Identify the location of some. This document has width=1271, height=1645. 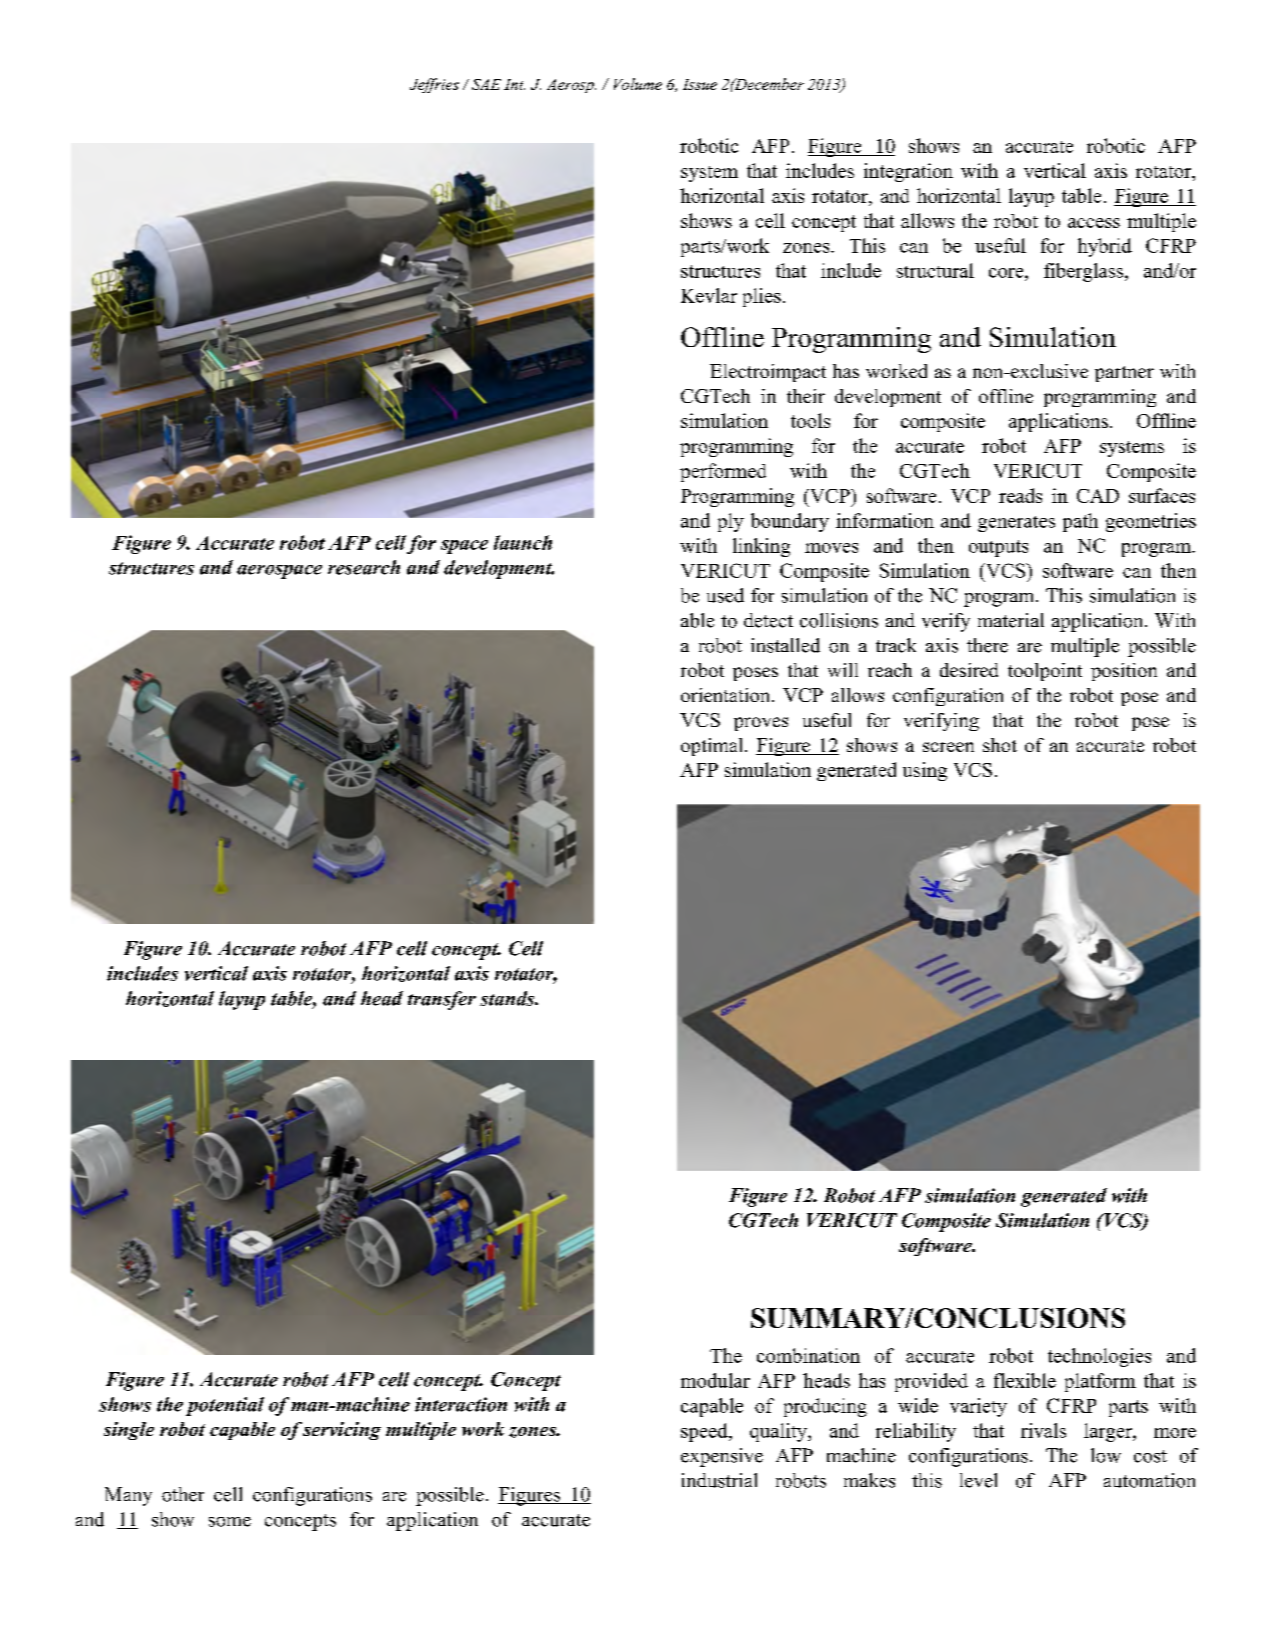
(230, 1522).
